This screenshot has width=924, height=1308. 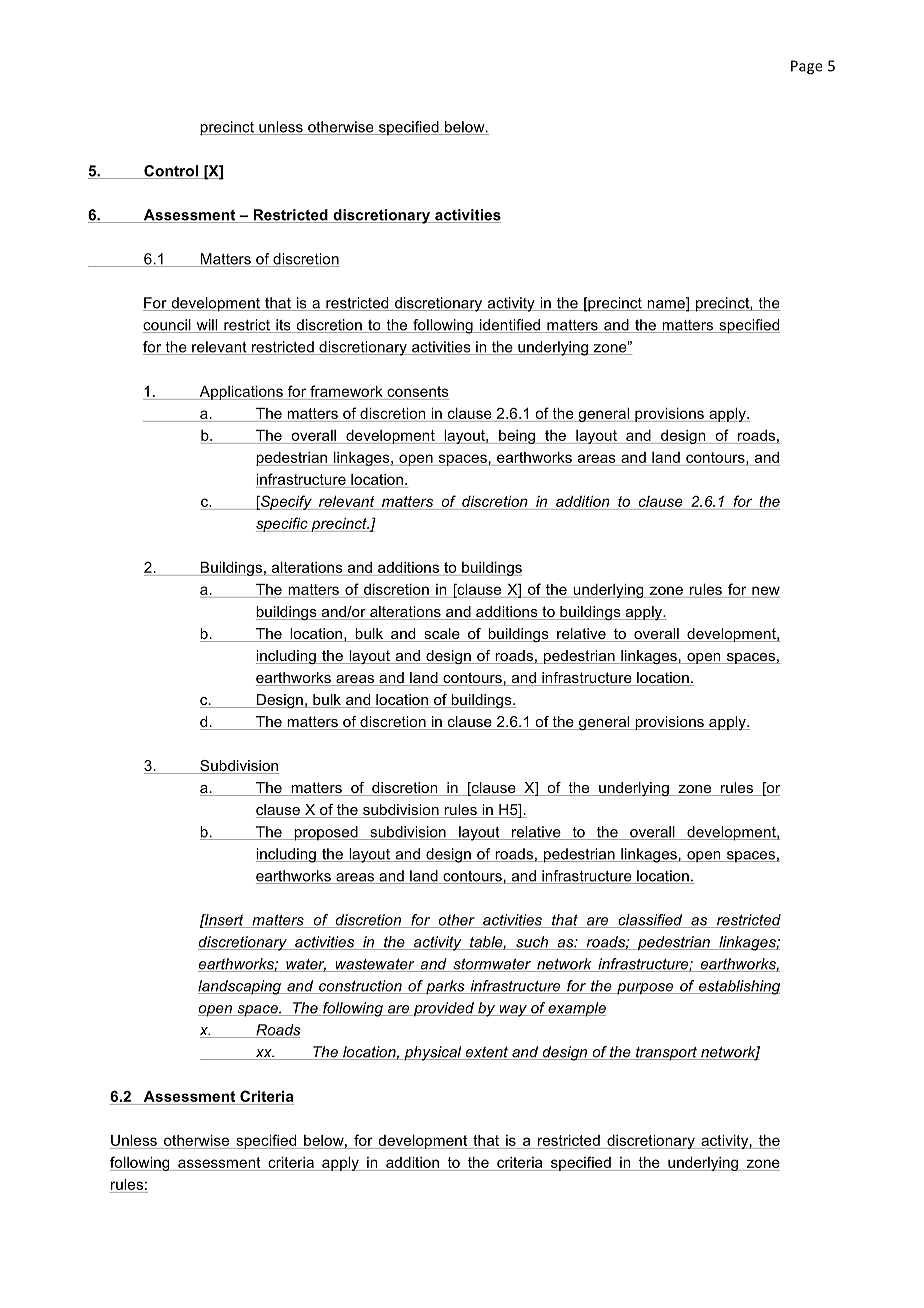 What do you see at coordinates (650, 921) in the screenshot?
I see `classified` at bounding box center [650, 921].
